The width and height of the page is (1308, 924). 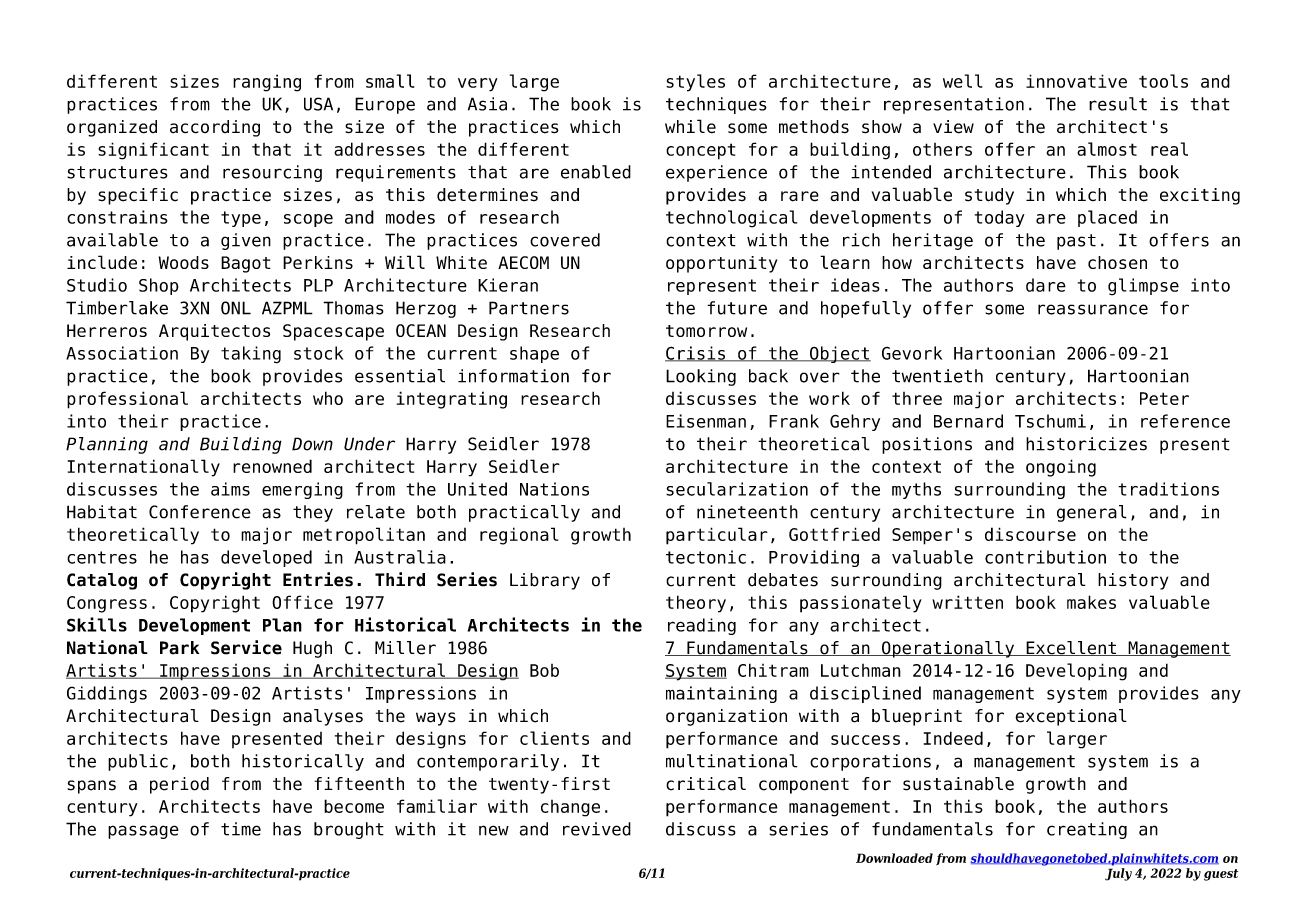 What do you see at coordinates (721, 694) in the page?
I see `maintaining` at bounding box center [721, 694].
